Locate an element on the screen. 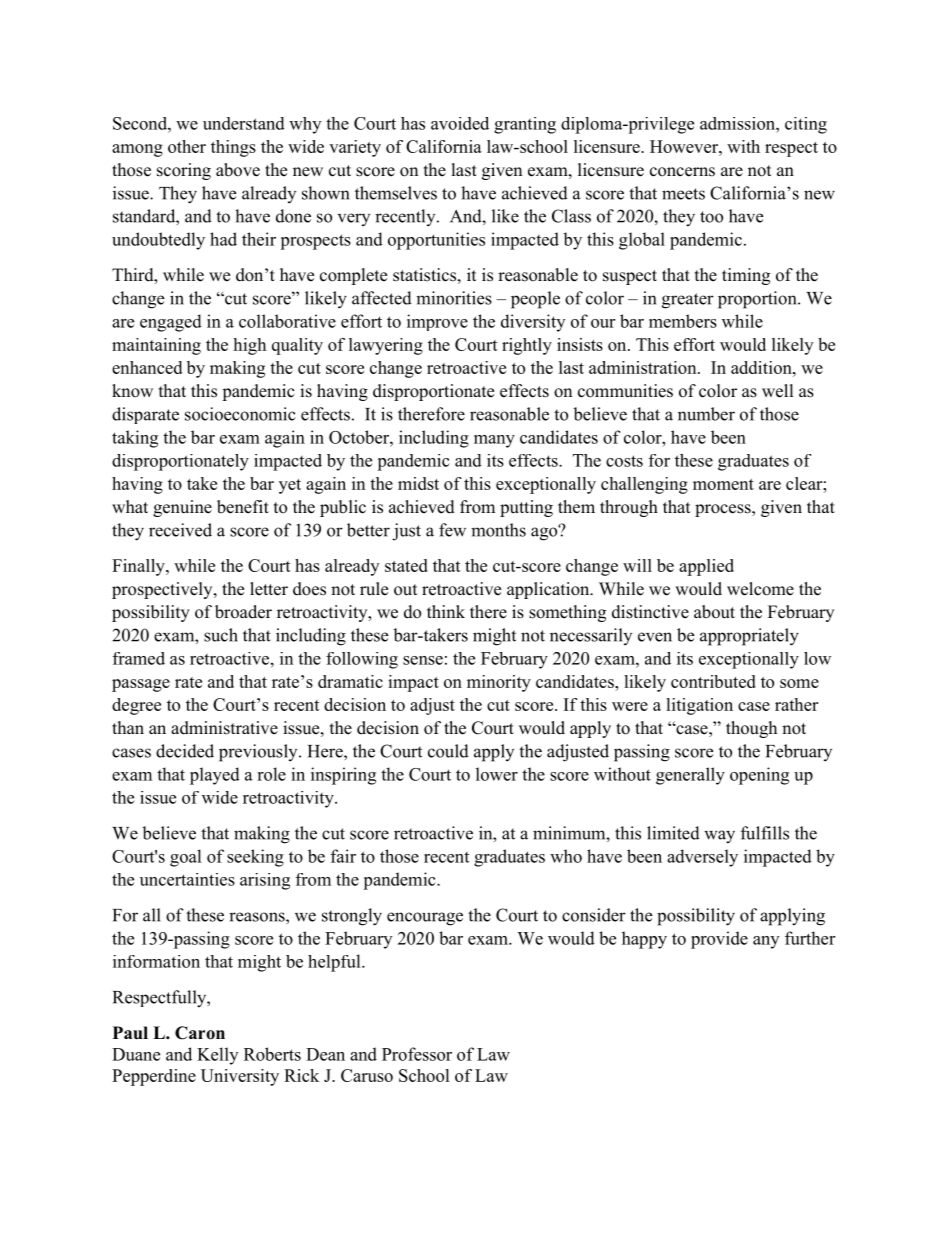 This screenshot has height=1233, width=952. moment is located at coordinates (723, 484).
